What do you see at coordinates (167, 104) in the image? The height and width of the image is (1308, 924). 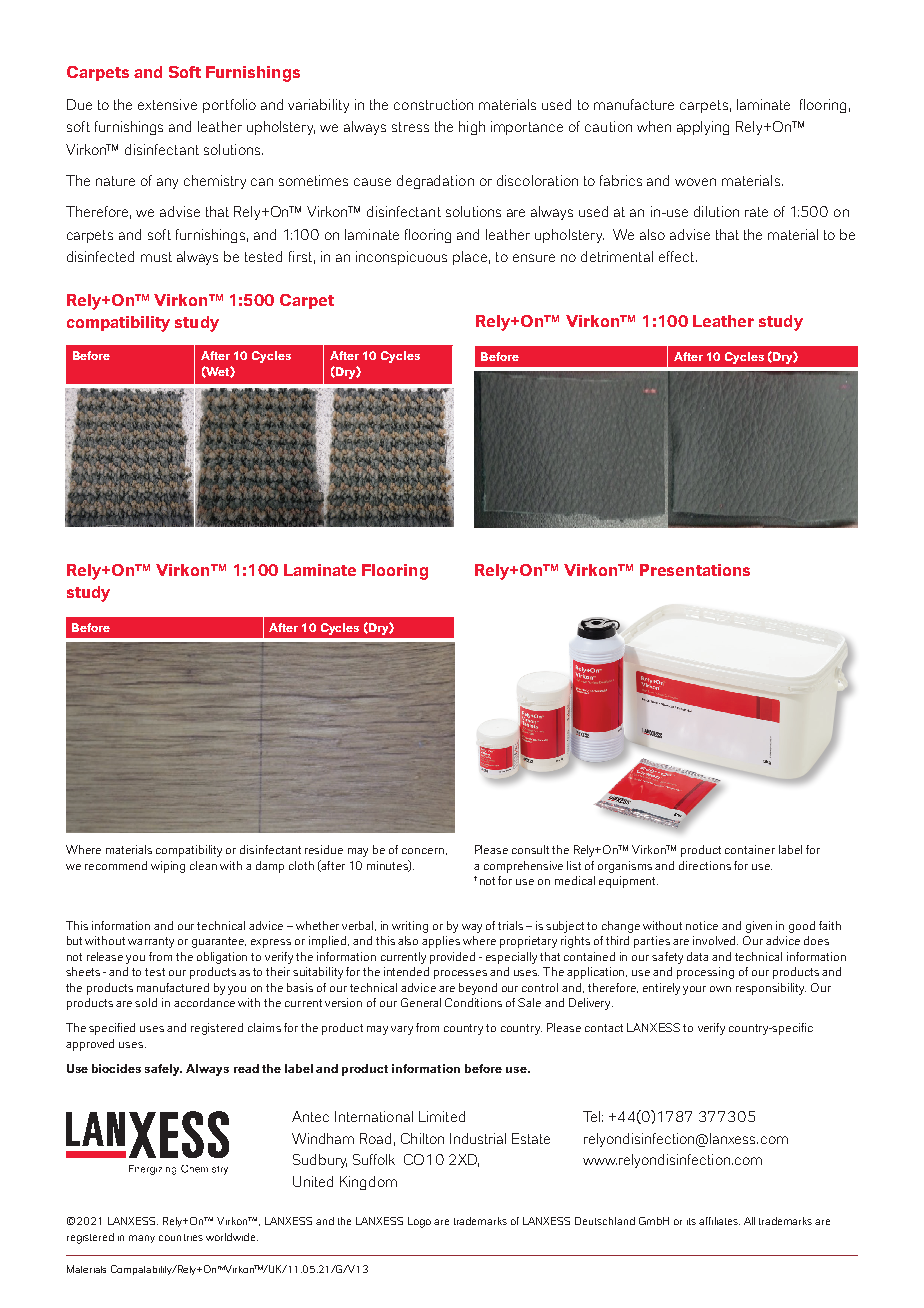 I see `extensive` at bounding box center [167, 104].
